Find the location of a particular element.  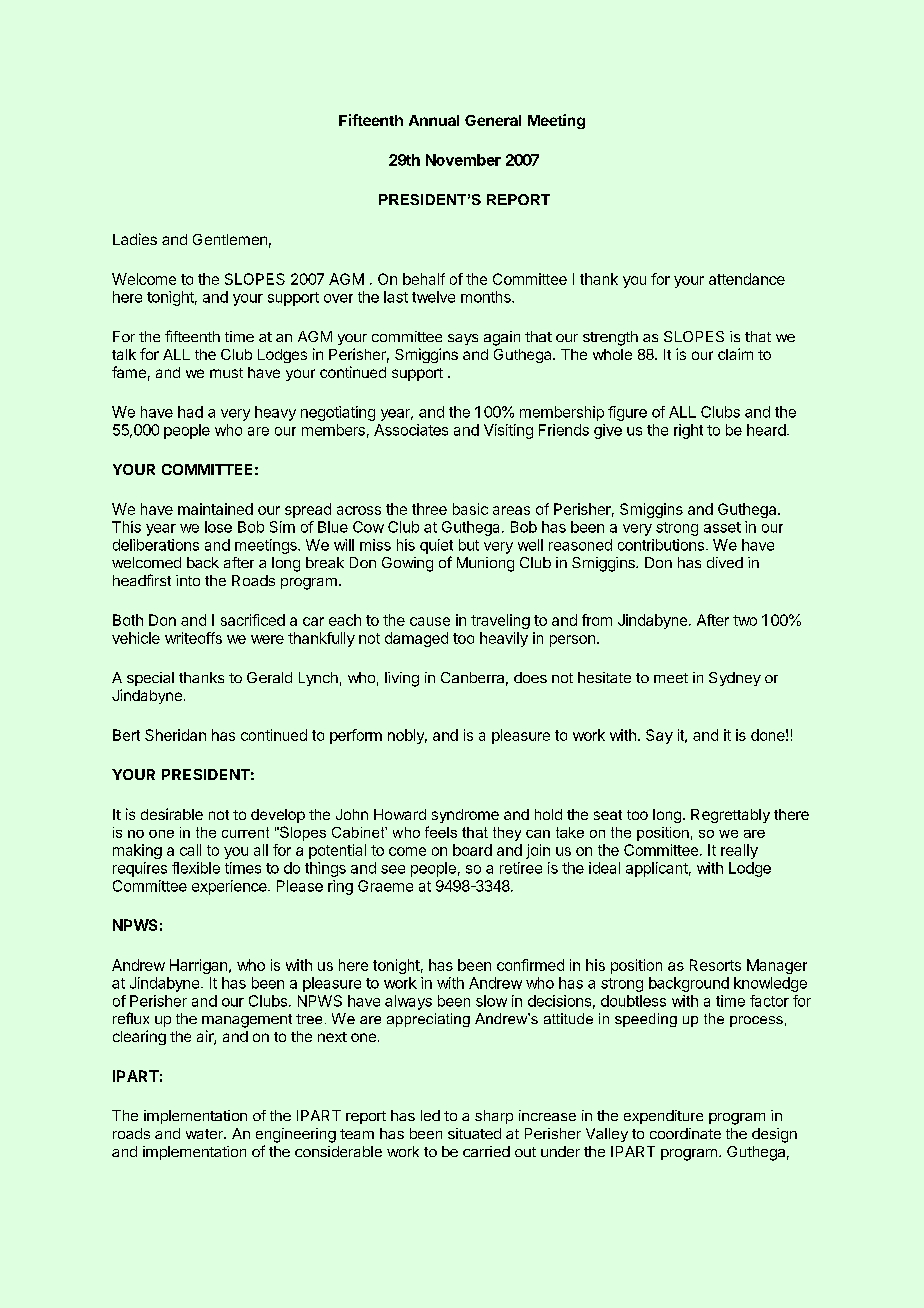

living is located at coordinates (402, 679).
